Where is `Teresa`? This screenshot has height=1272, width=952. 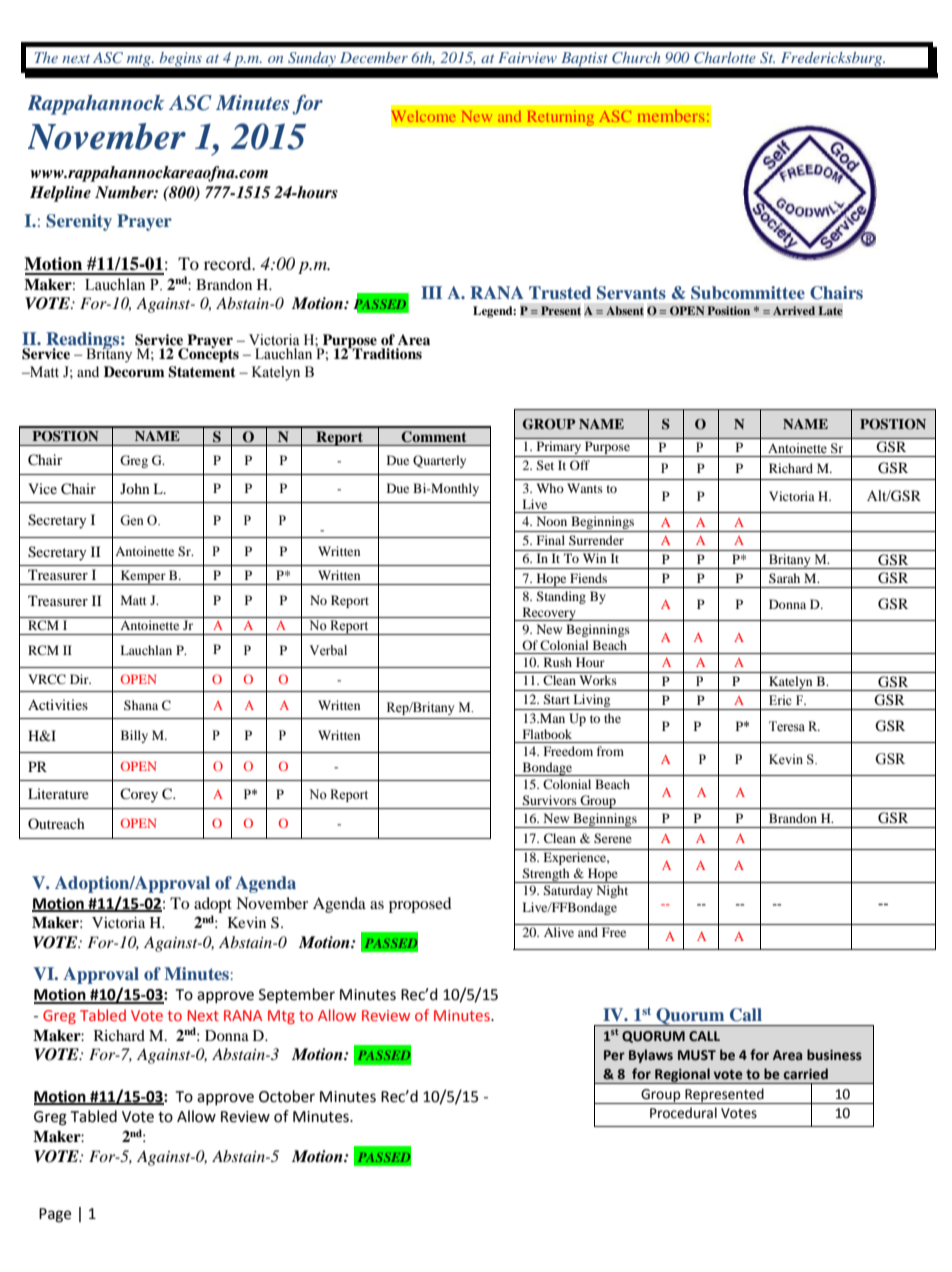 Teresa is located at coordinates (787, 726).
